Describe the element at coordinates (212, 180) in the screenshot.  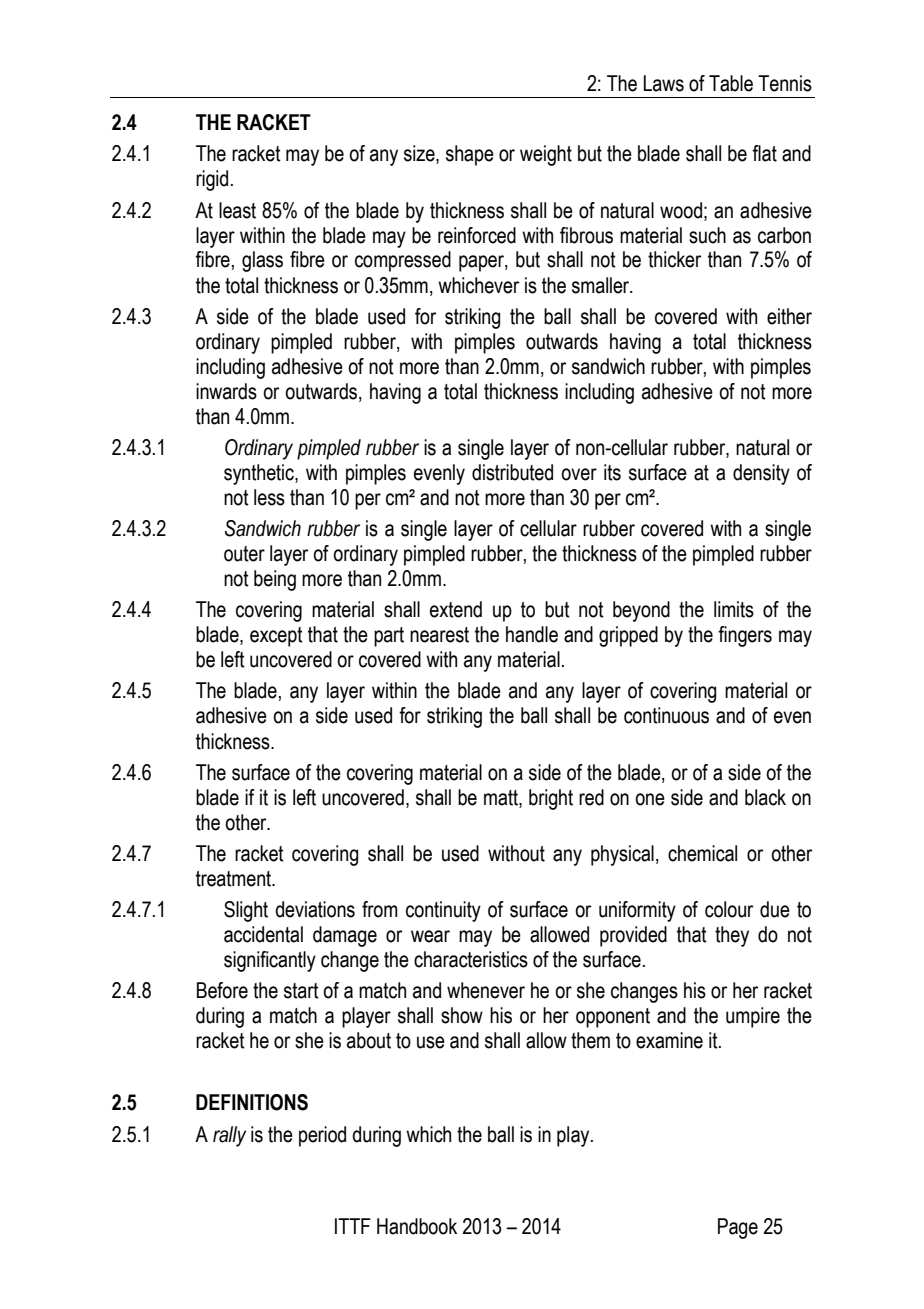
I see `rigid` at that location.
